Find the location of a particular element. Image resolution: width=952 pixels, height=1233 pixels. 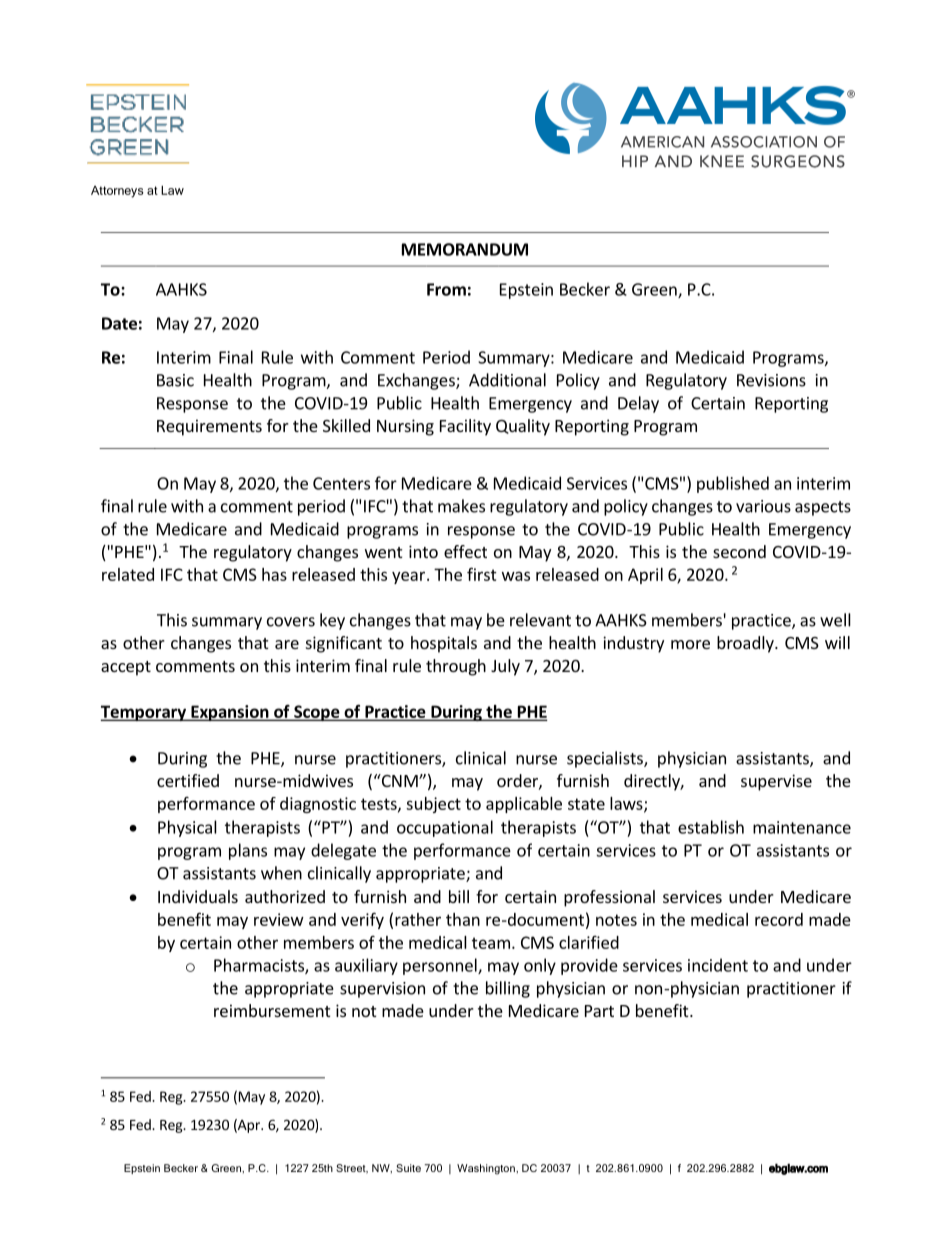

various is located at coordinates (763, 506).
